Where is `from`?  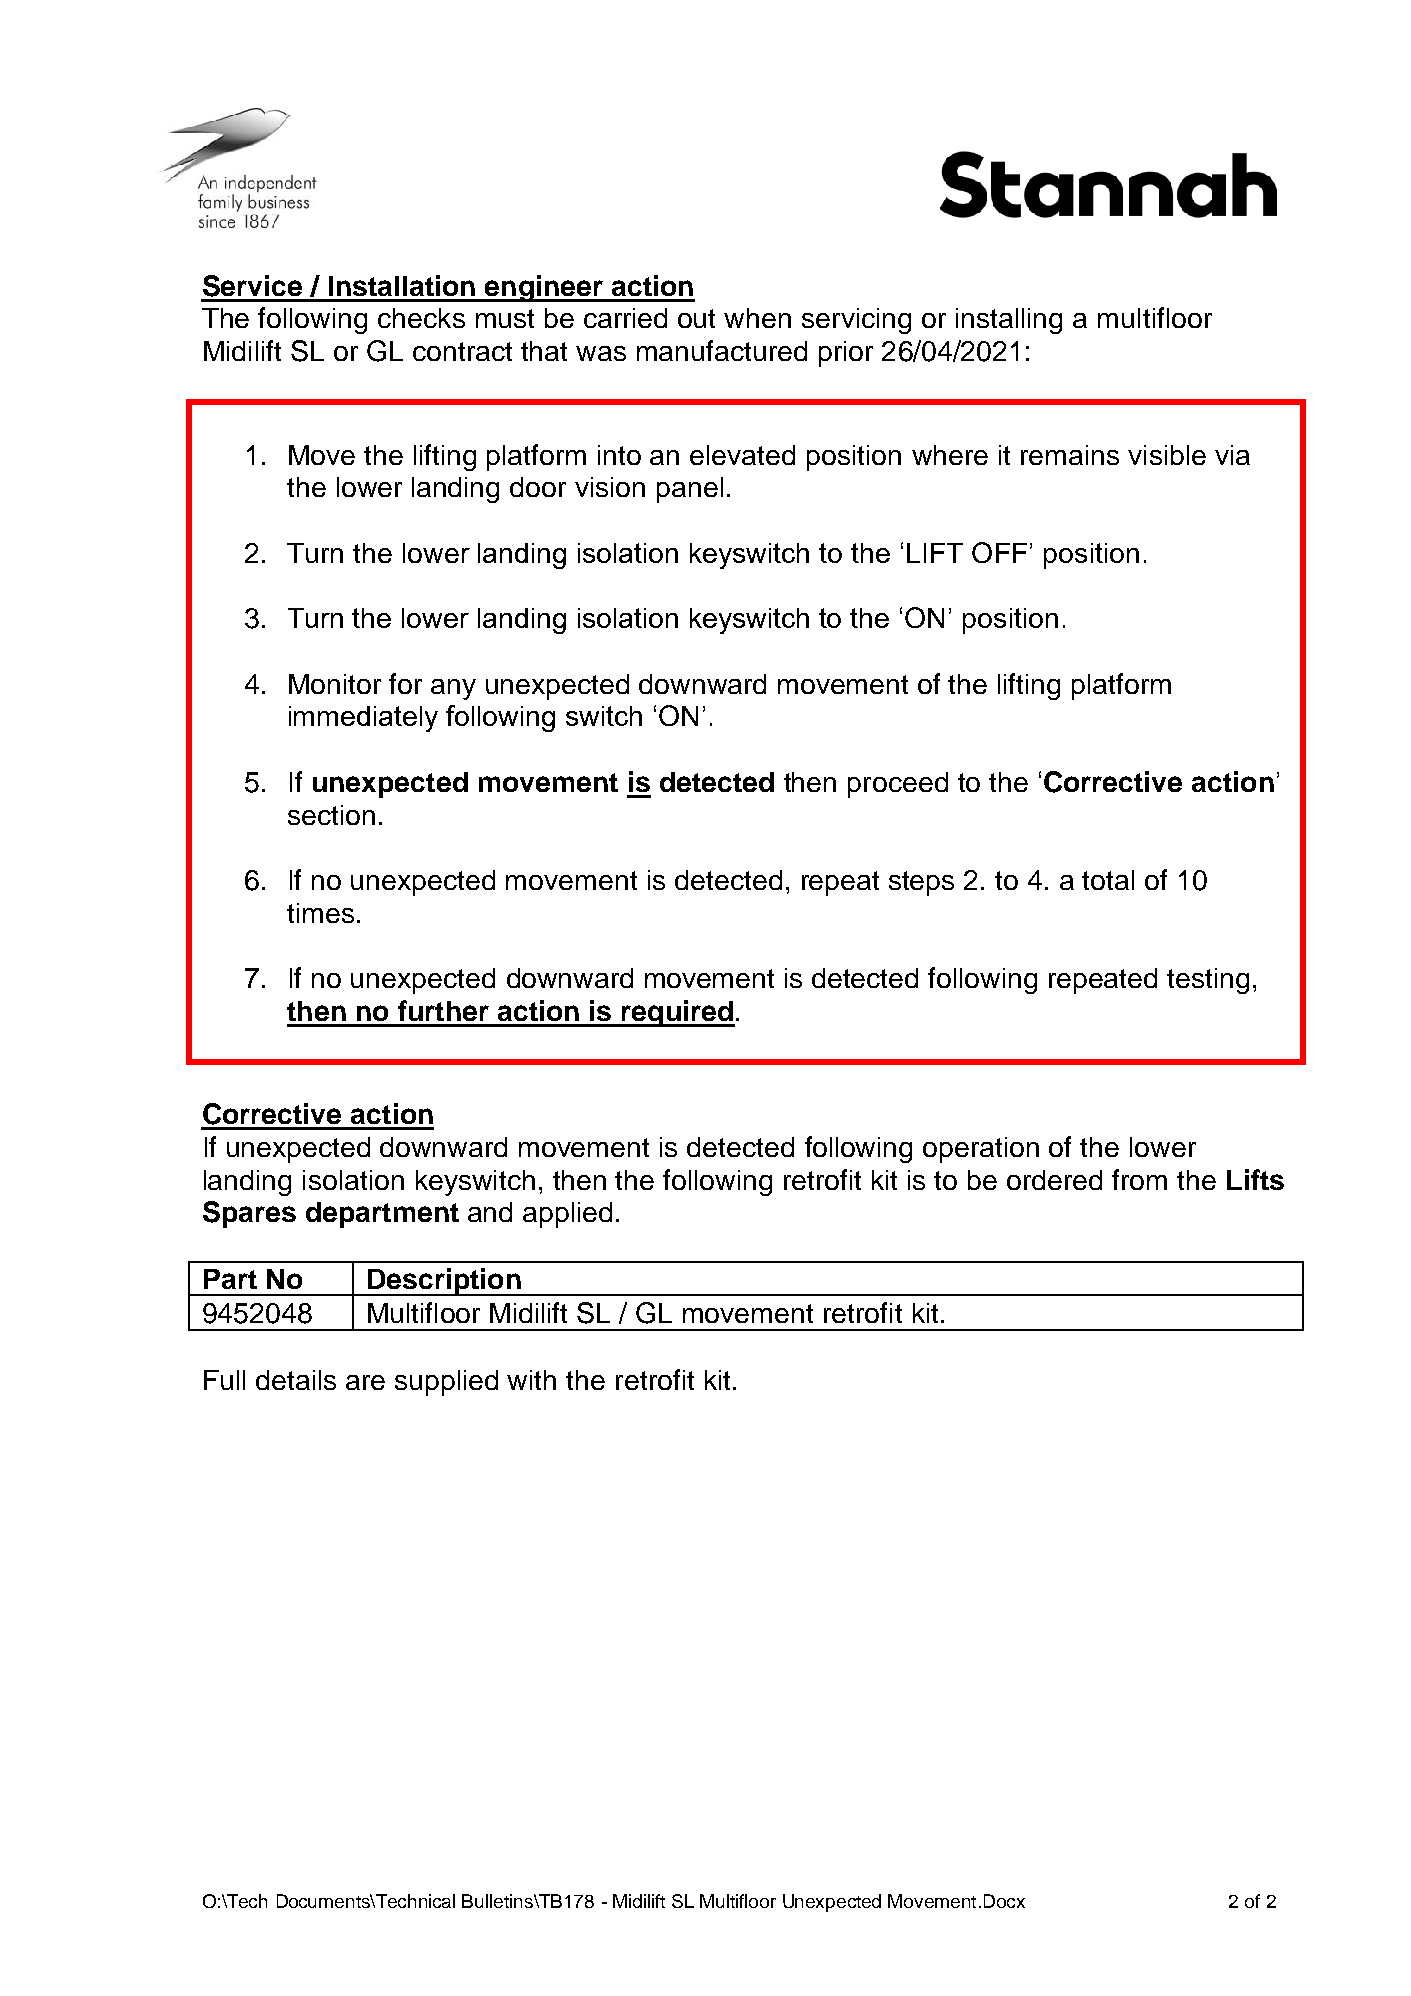 from is located at coordinates (1139, 1179).
